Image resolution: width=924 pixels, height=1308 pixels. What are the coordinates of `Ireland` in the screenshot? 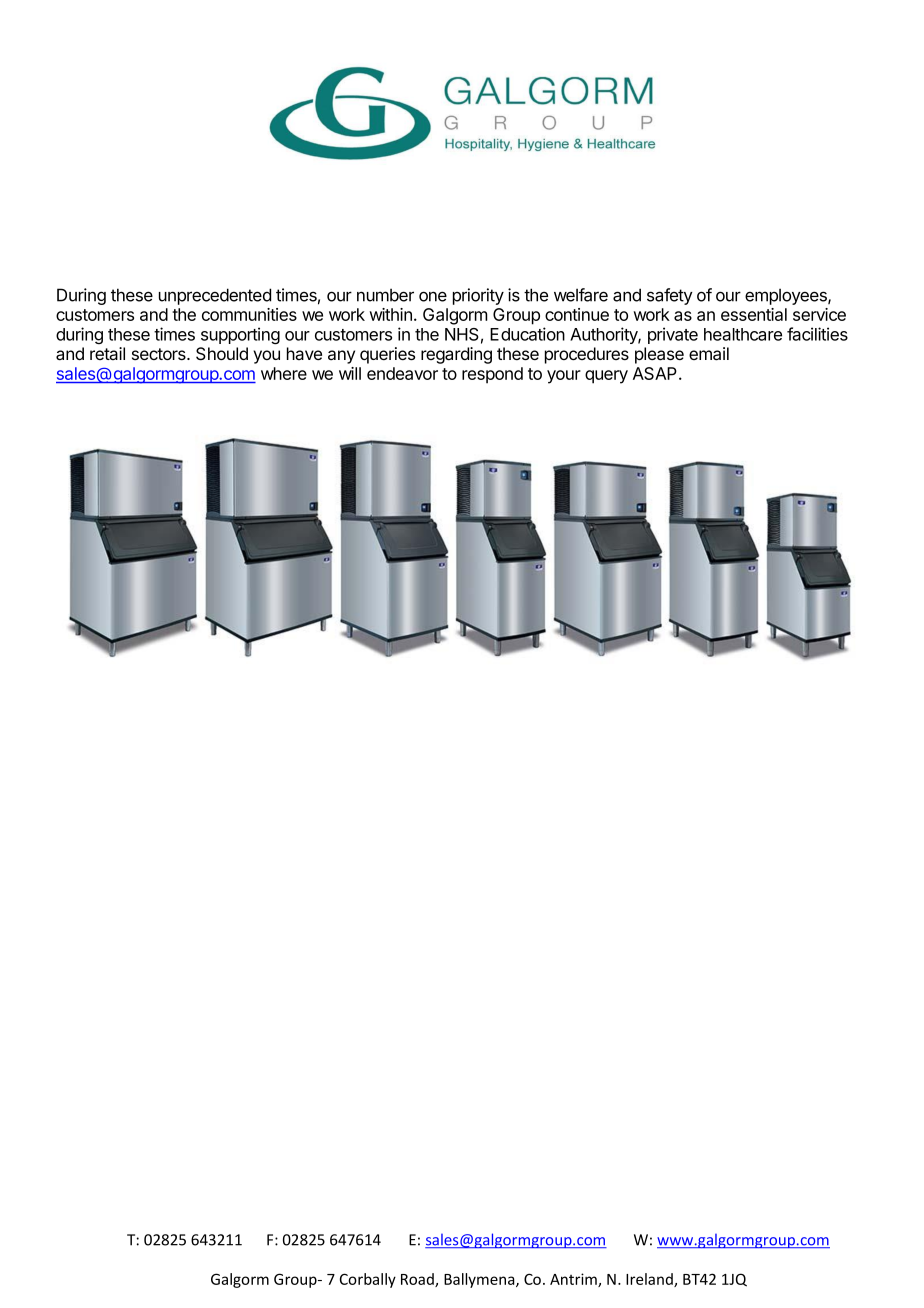 It's located at (650, 1280).
